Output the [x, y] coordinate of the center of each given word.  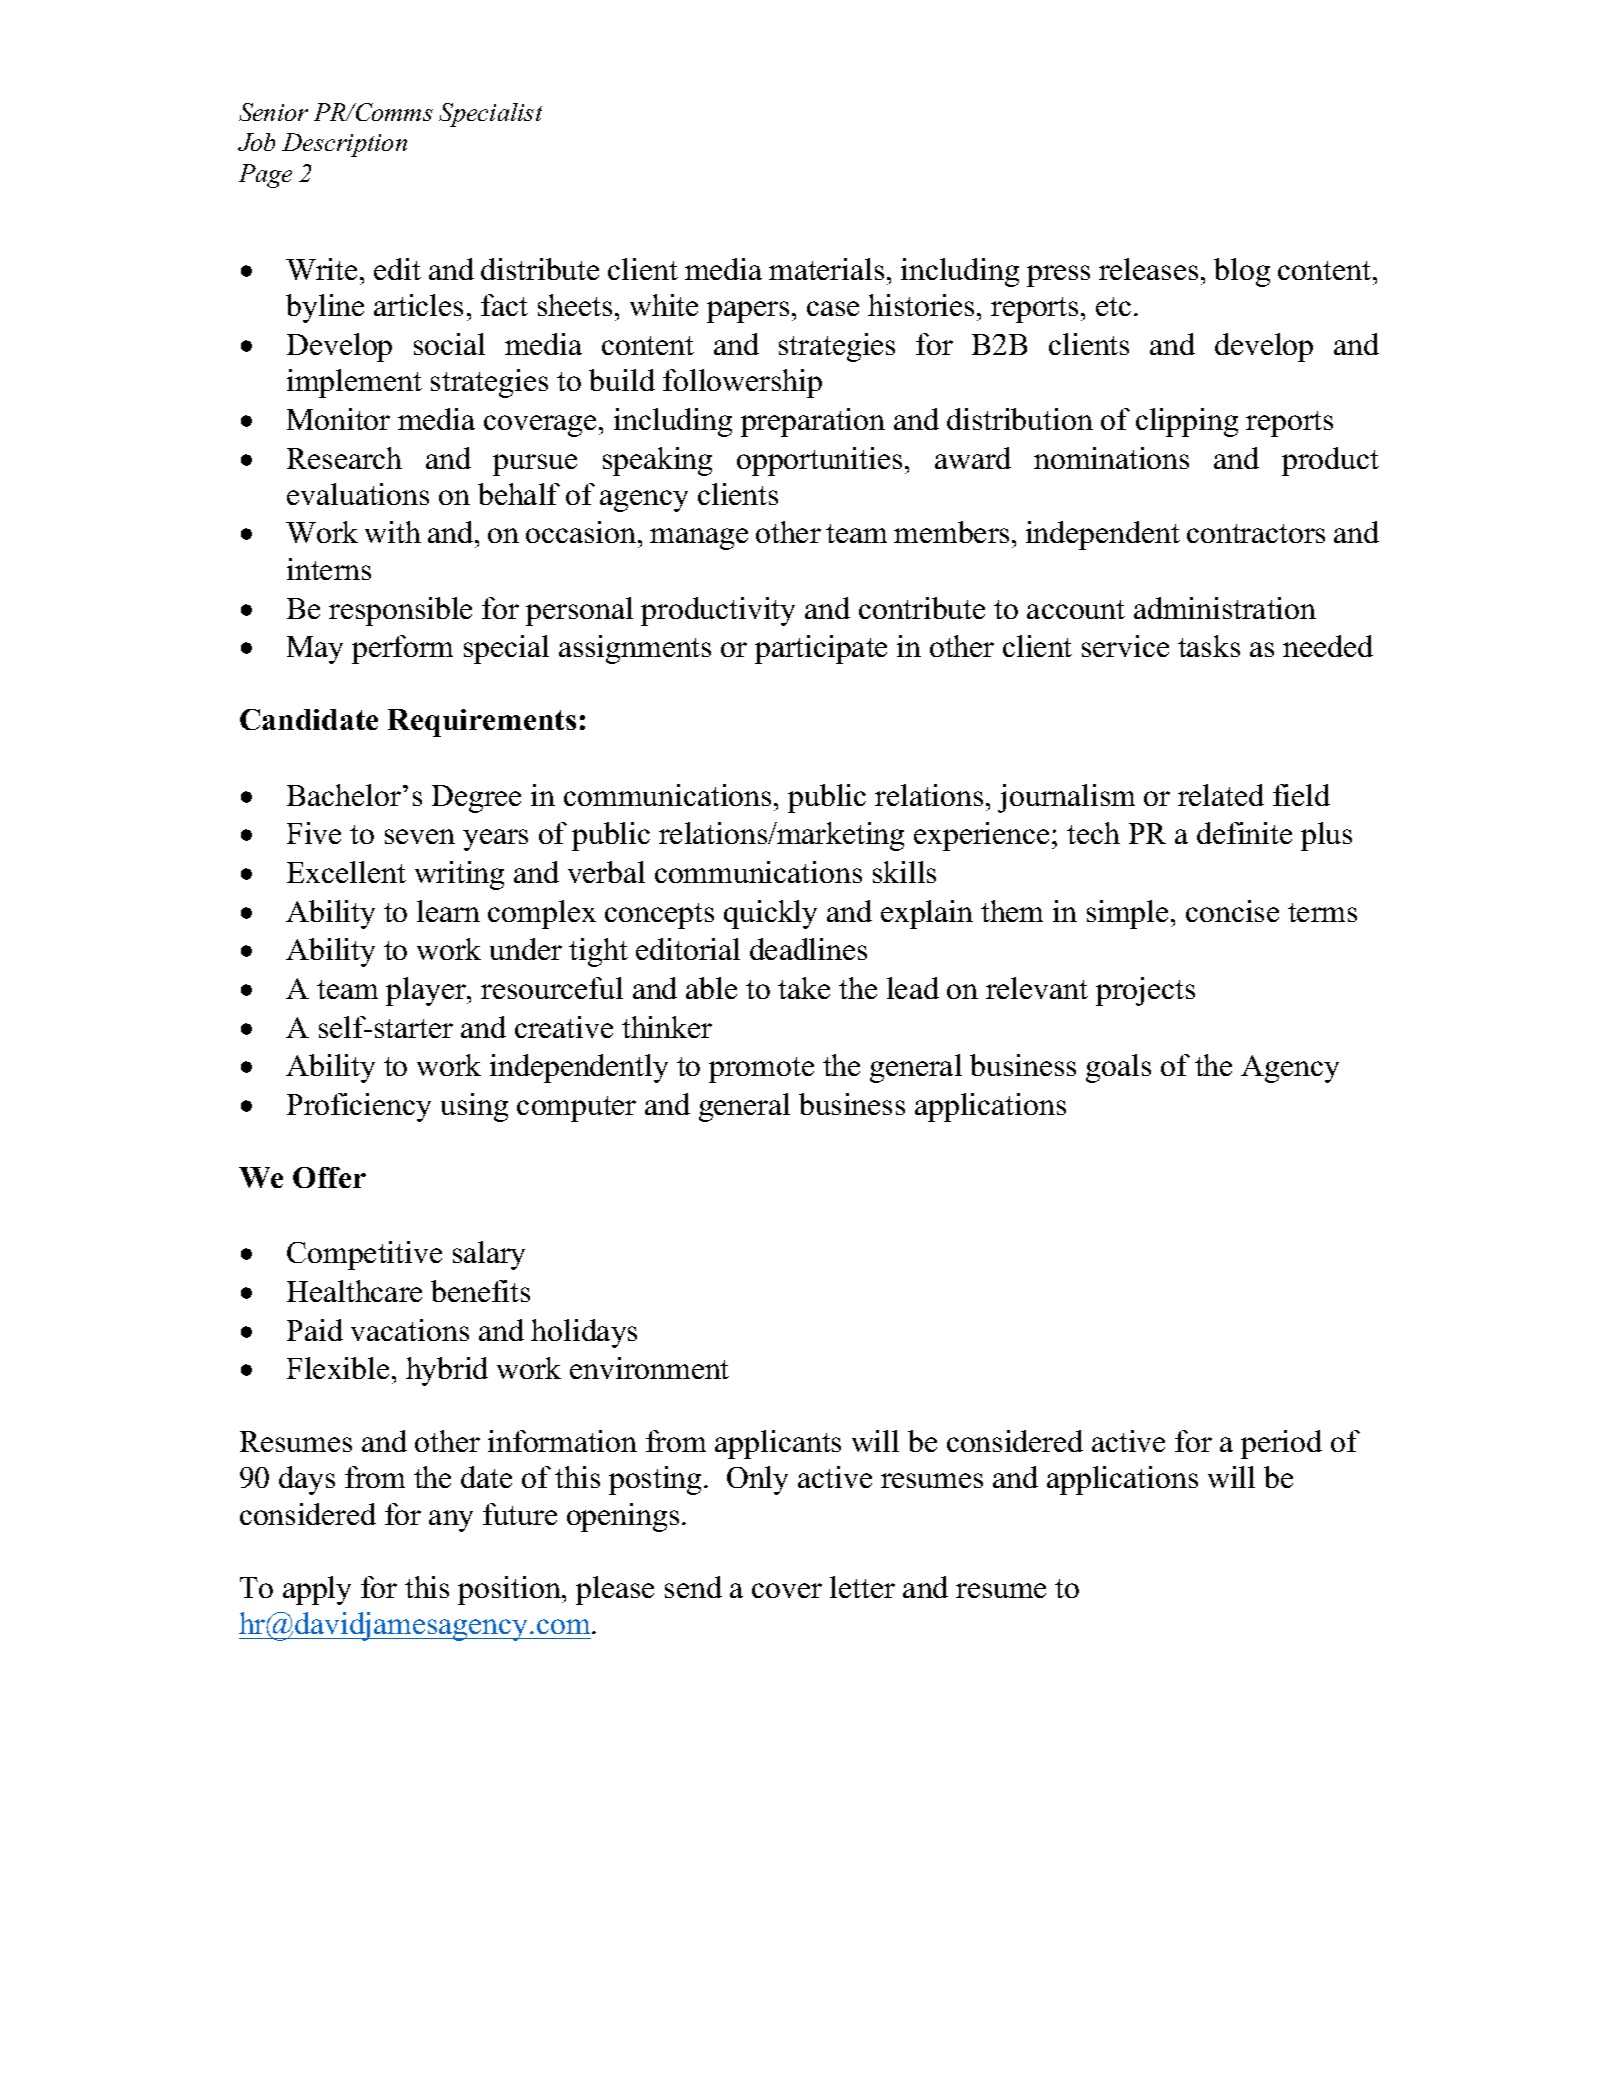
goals [1118, 1068]
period [1281, 1444]
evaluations [358, 494]
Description [344, 145]
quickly [770, 914]
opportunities [819, 461]
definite [1244, 833]
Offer [329, 1177]
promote [761, 1070]
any [451, 1521]
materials [826, 269]
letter [862, 1587]
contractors [1256, 533]
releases [1148, 269]
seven [420, 836]
